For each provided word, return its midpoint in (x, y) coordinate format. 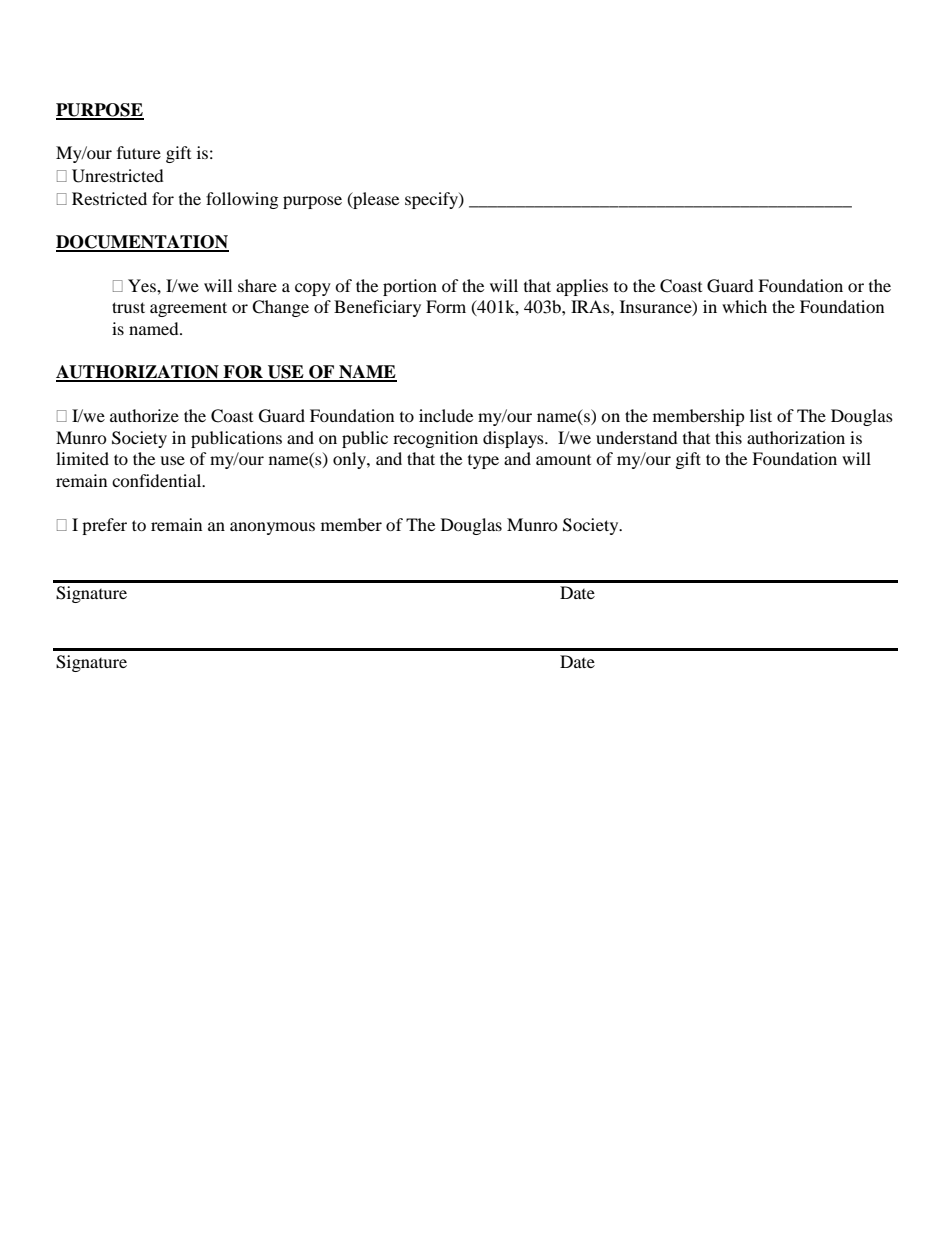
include (446, 415)
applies (582, 287)
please (375, 200)
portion (410, 287)
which (744, 306)
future (139, 152)
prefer (104, 526)
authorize (144, 415)
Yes (143, 285)
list (761, 415)
